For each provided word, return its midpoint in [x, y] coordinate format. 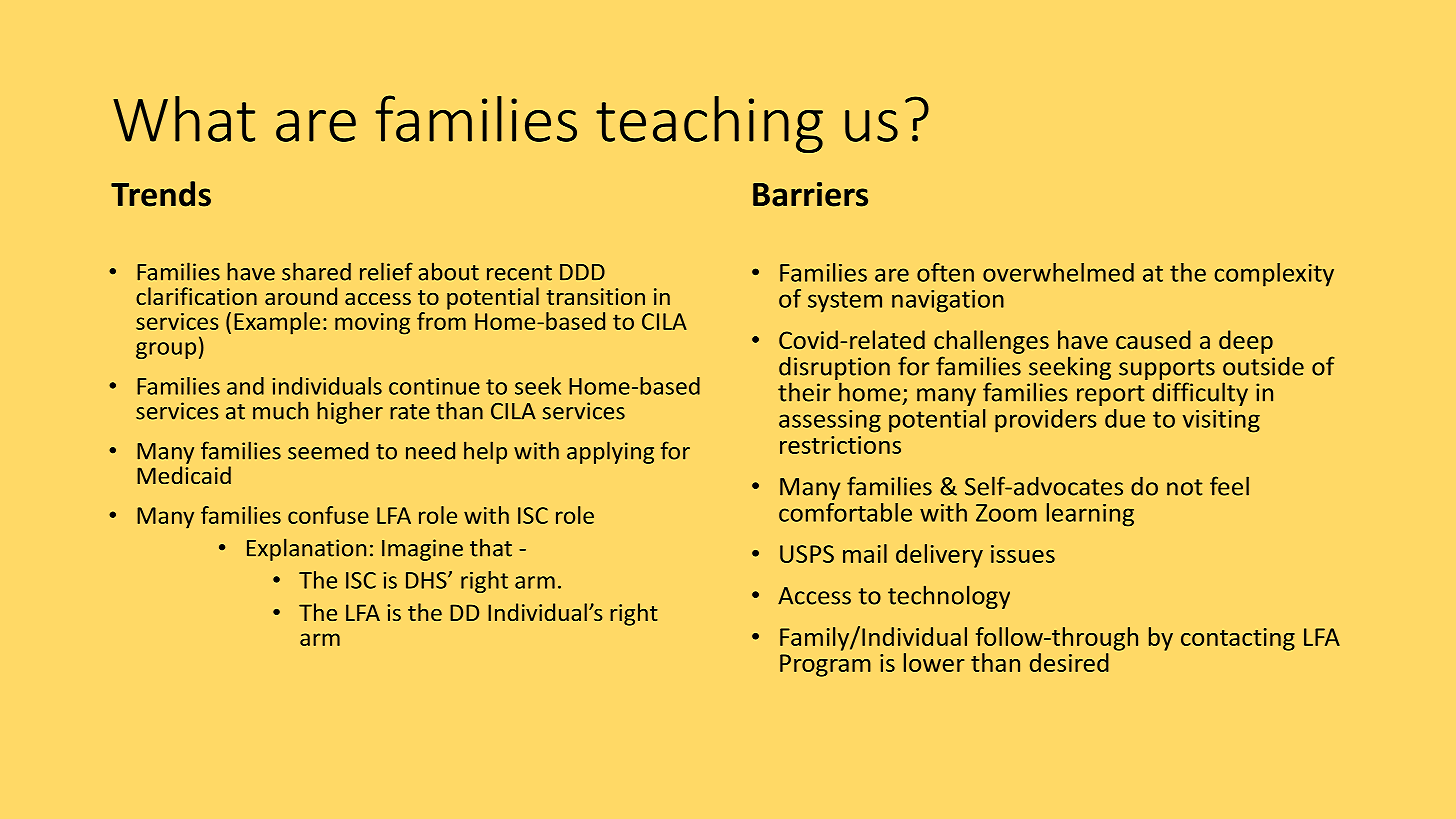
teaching [709, 124]
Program [825, 665]
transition [595, 296]
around [301, 296]
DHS [427, 580]
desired [1069, 662]
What [184, 119]
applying [610, 452]
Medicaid [184, 475]
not [1184, 487]
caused [1153, 339]
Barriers [810, 194]
